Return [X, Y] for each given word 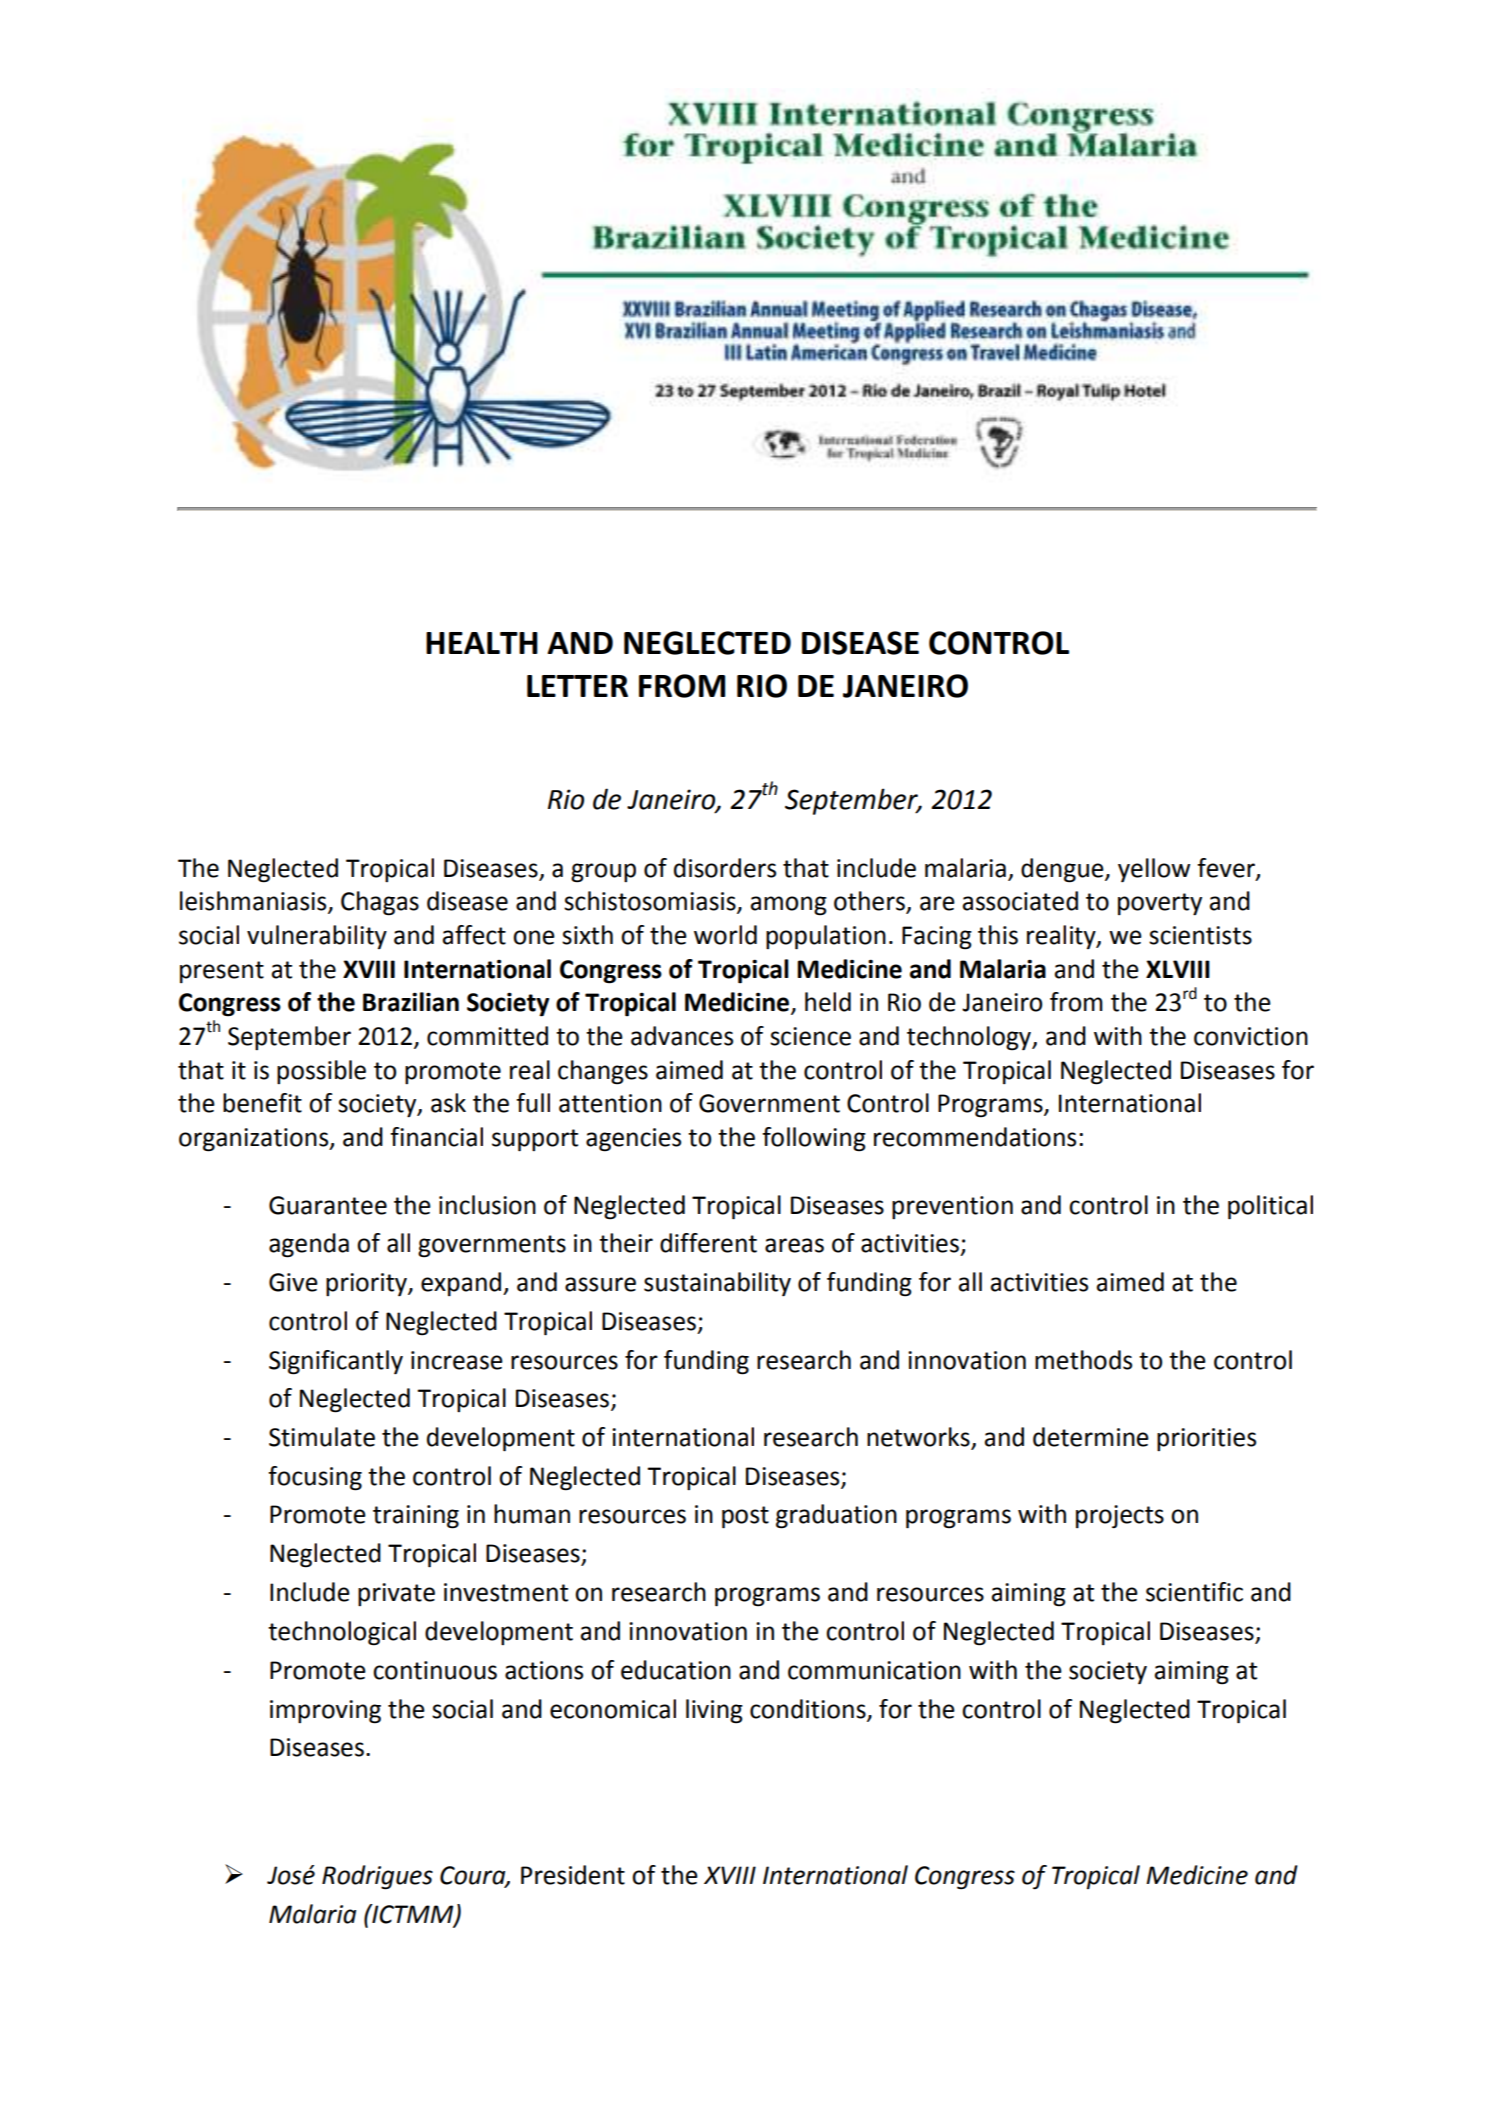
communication [874, 1670]
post [745, 1517]
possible [321, 1072]
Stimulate [322, 1437]
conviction [1251, 1036]
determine [1091, 1437]
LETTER [577, 686]
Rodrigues [377, 1877]
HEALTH [482, 643]
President [573, 1875]
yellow [1154, 870]
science [810, 1036]
